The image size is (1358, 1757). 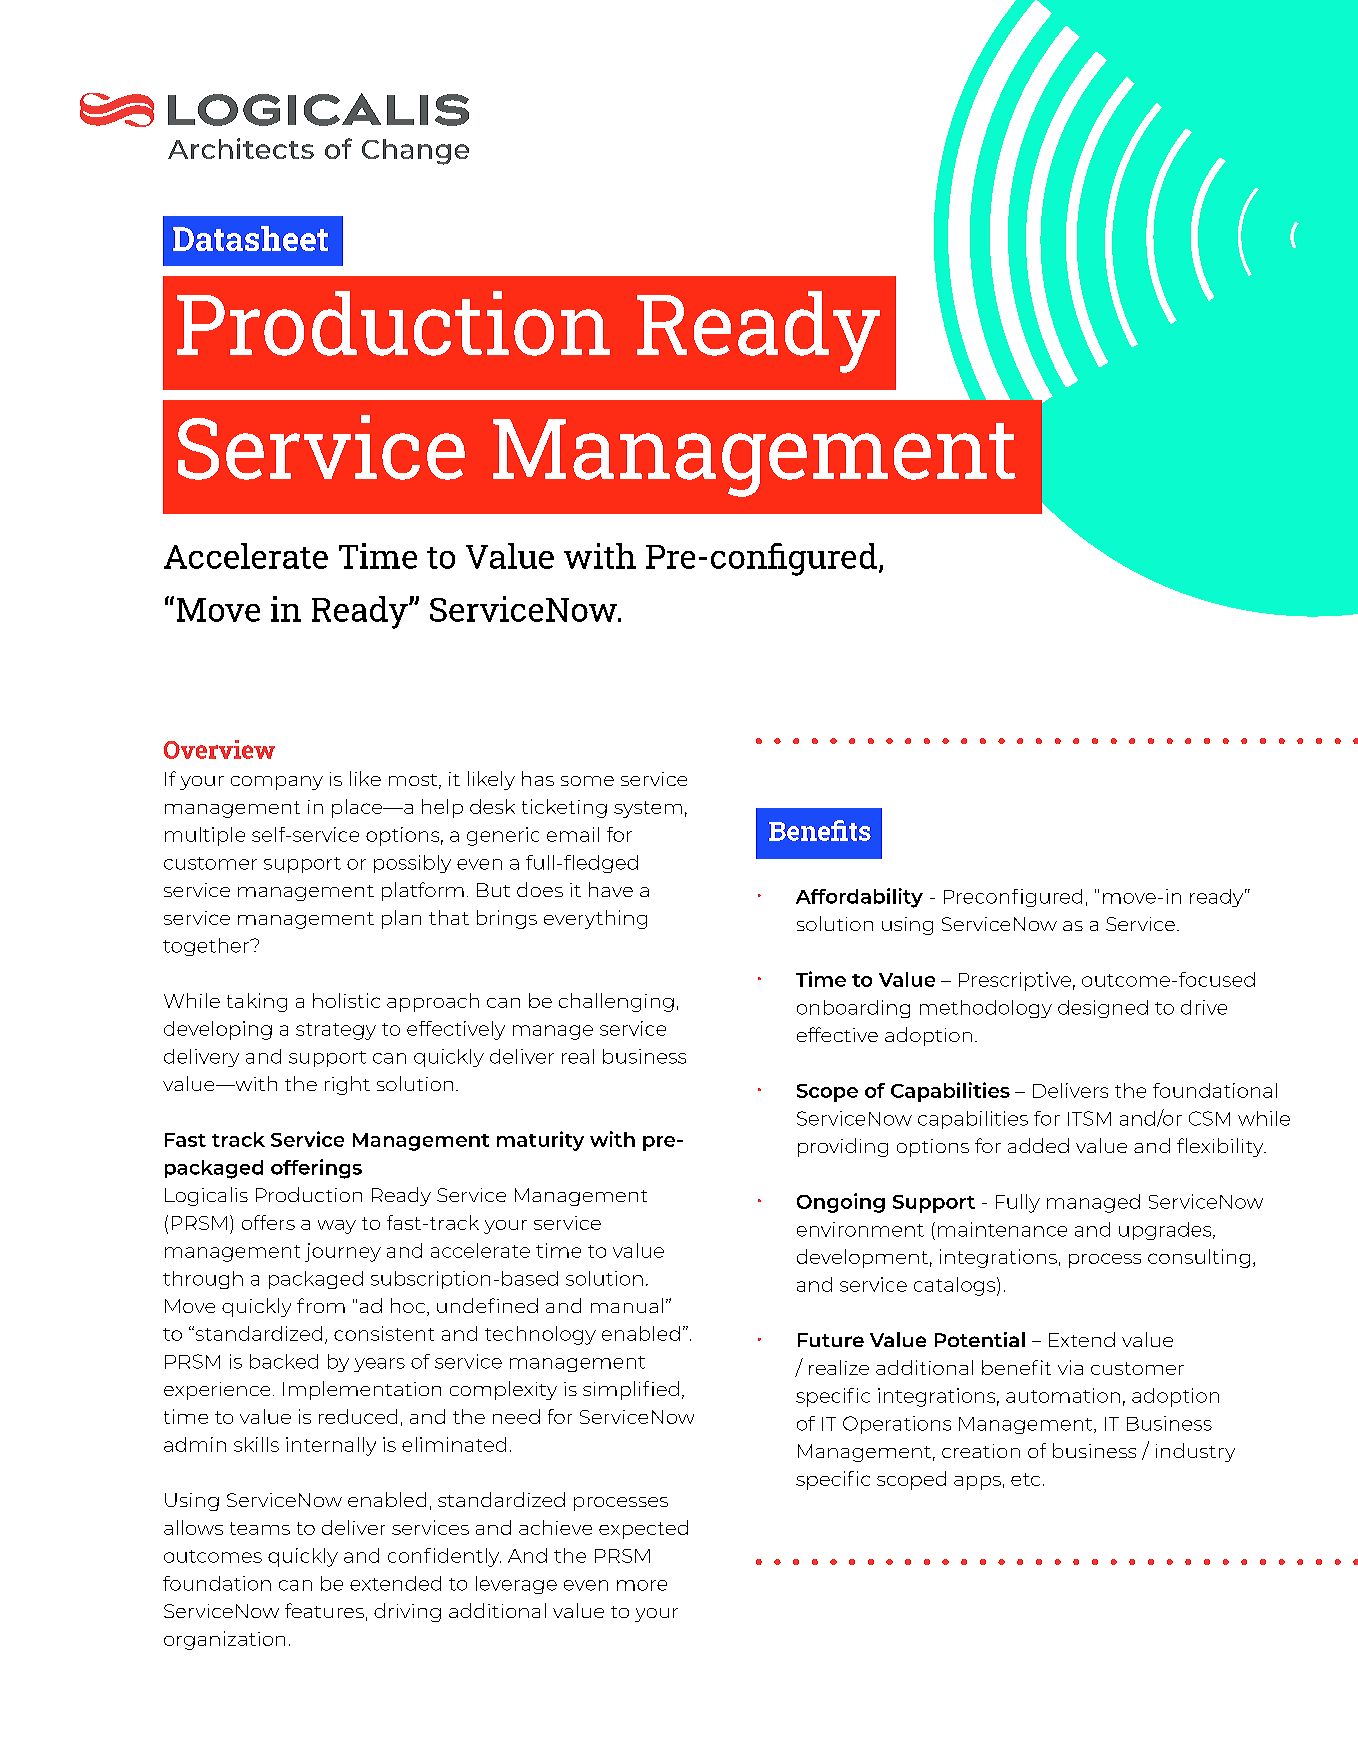 What do you see at coordinates (401, 919) in the screenshot?
I see `plan` at bounding box center [401, 919].
